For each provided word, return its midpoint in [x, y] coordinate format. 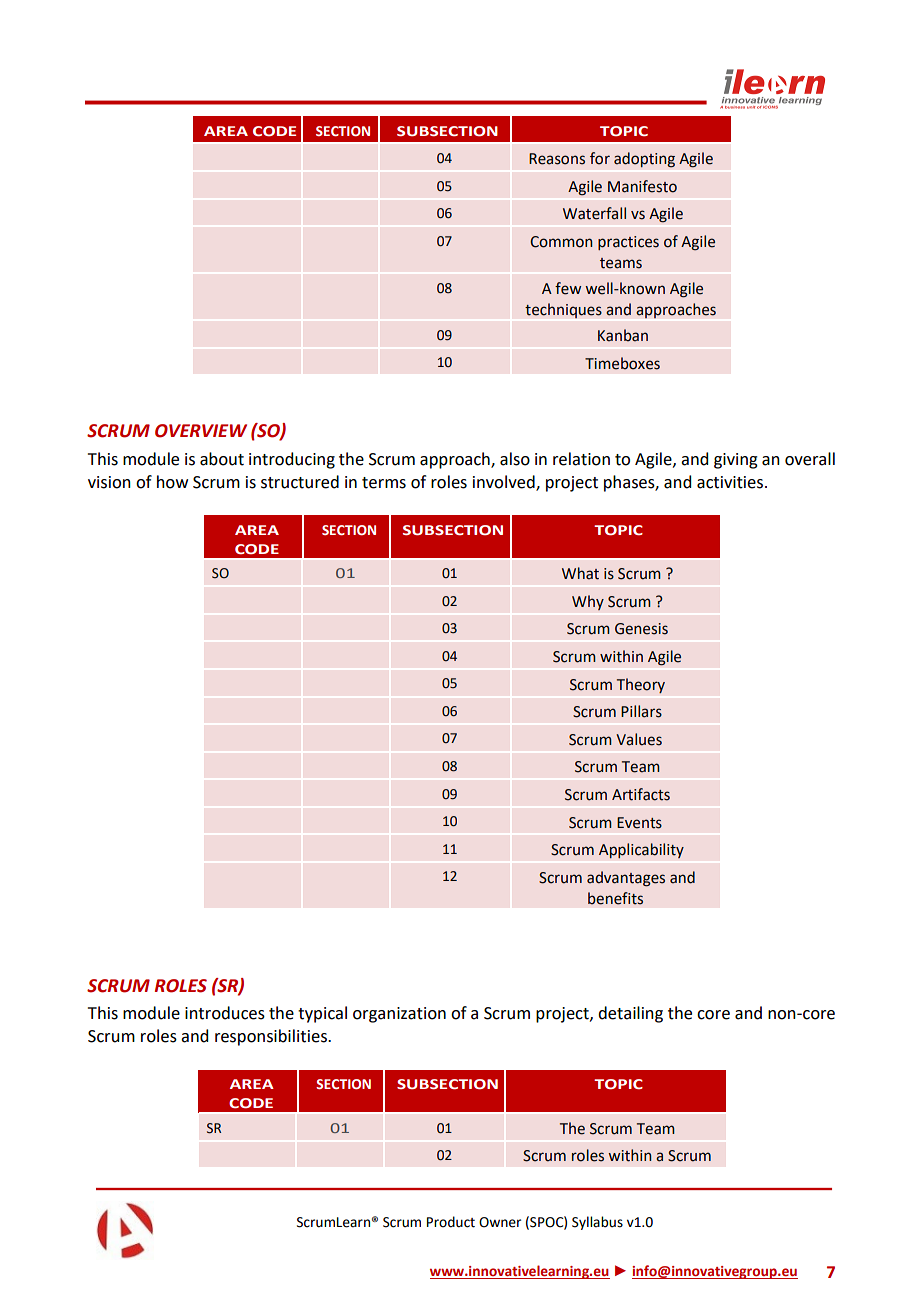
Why [588, 602]
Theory [641, 685]
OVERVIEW [201, 431]
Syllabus [597, 1223]
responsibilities [272, 1037]
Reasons [557, 159]
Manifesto [642, 186]
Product [451, 1222]
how [172, 482]
